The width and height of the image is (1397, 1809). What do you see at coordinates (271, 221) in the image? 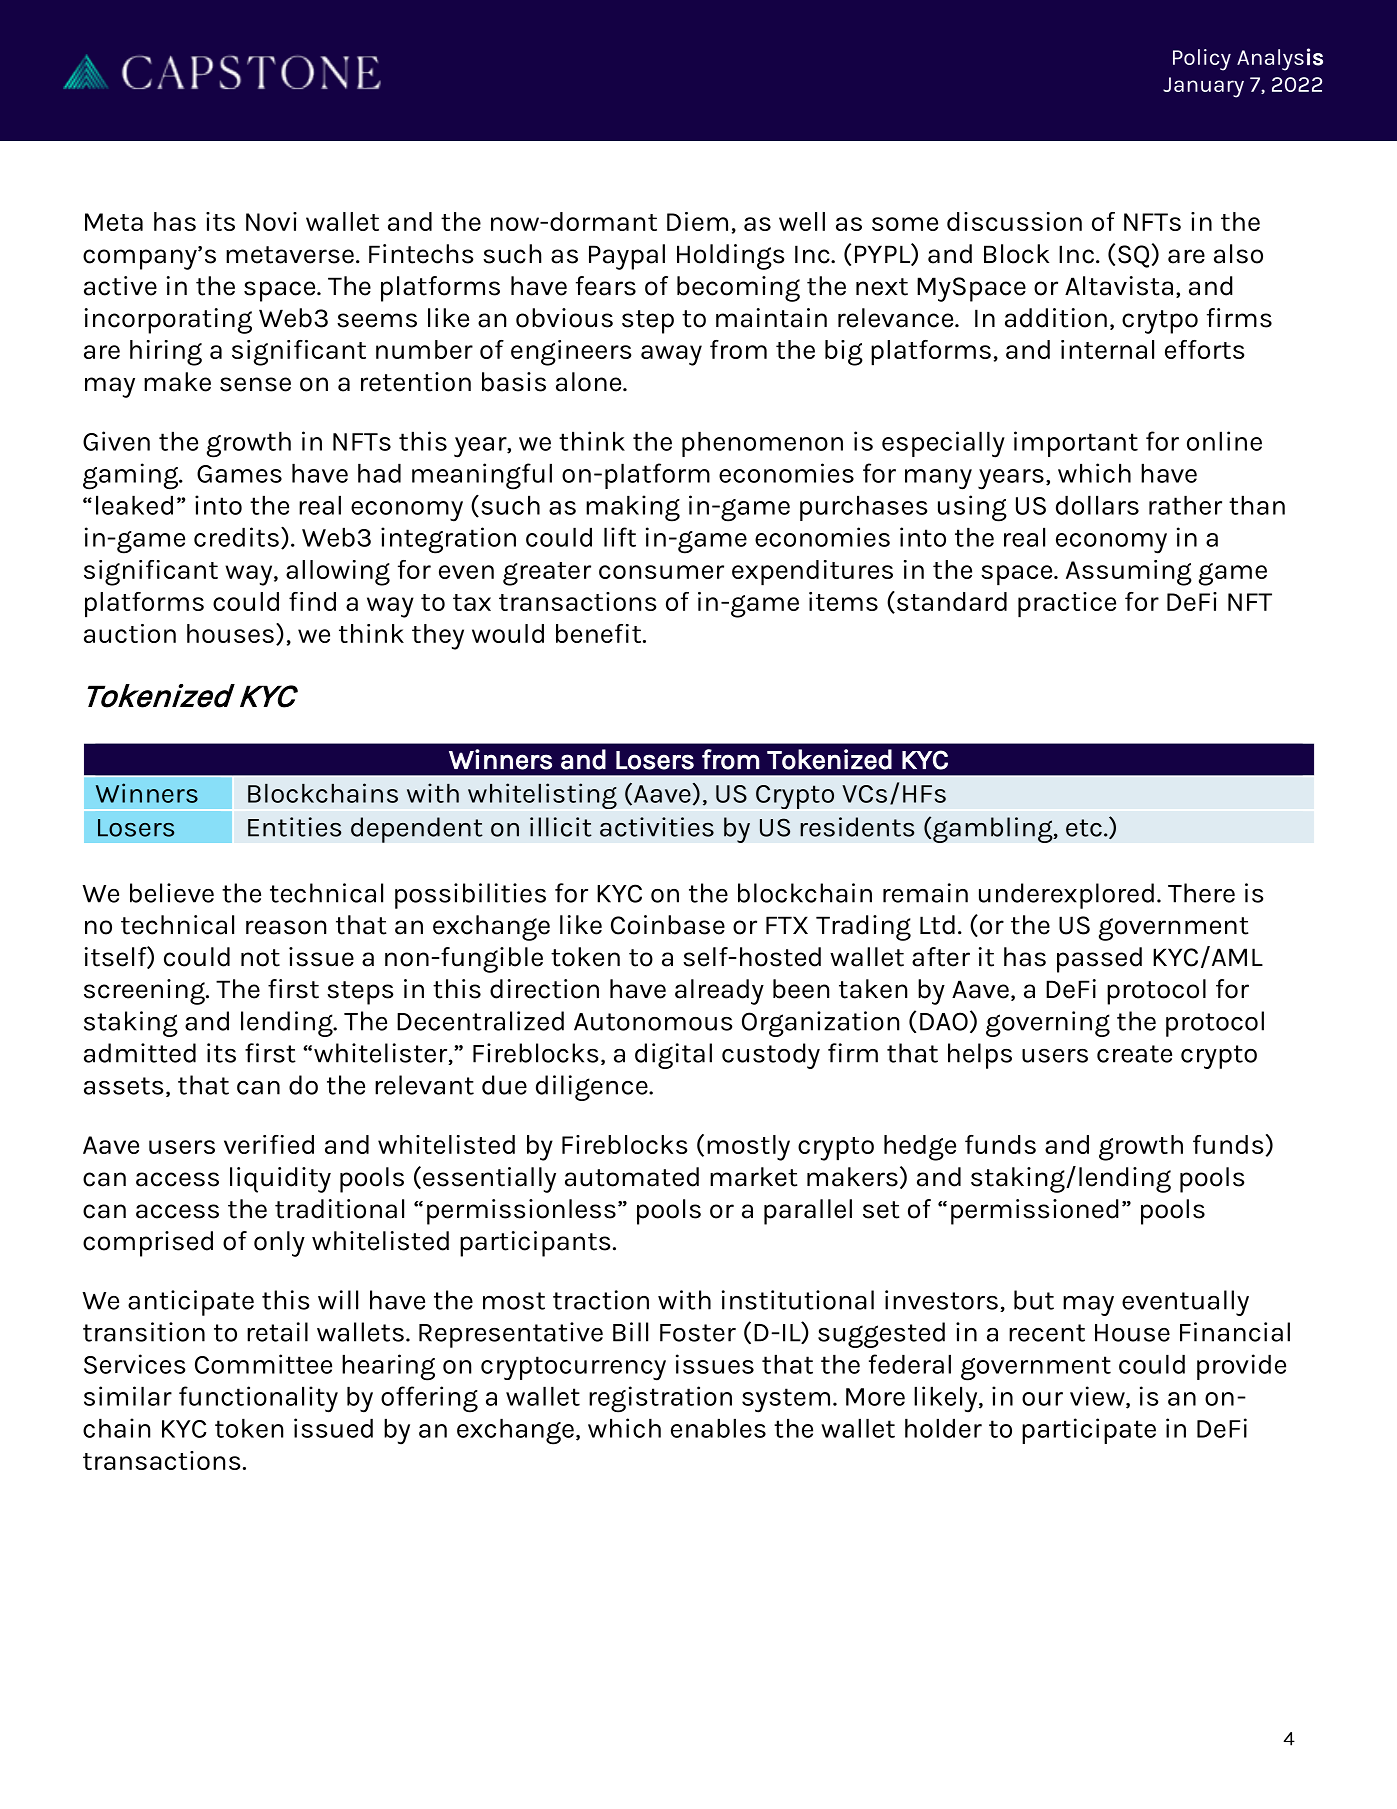
I see `Novi` at bounding box center [271, 221].
